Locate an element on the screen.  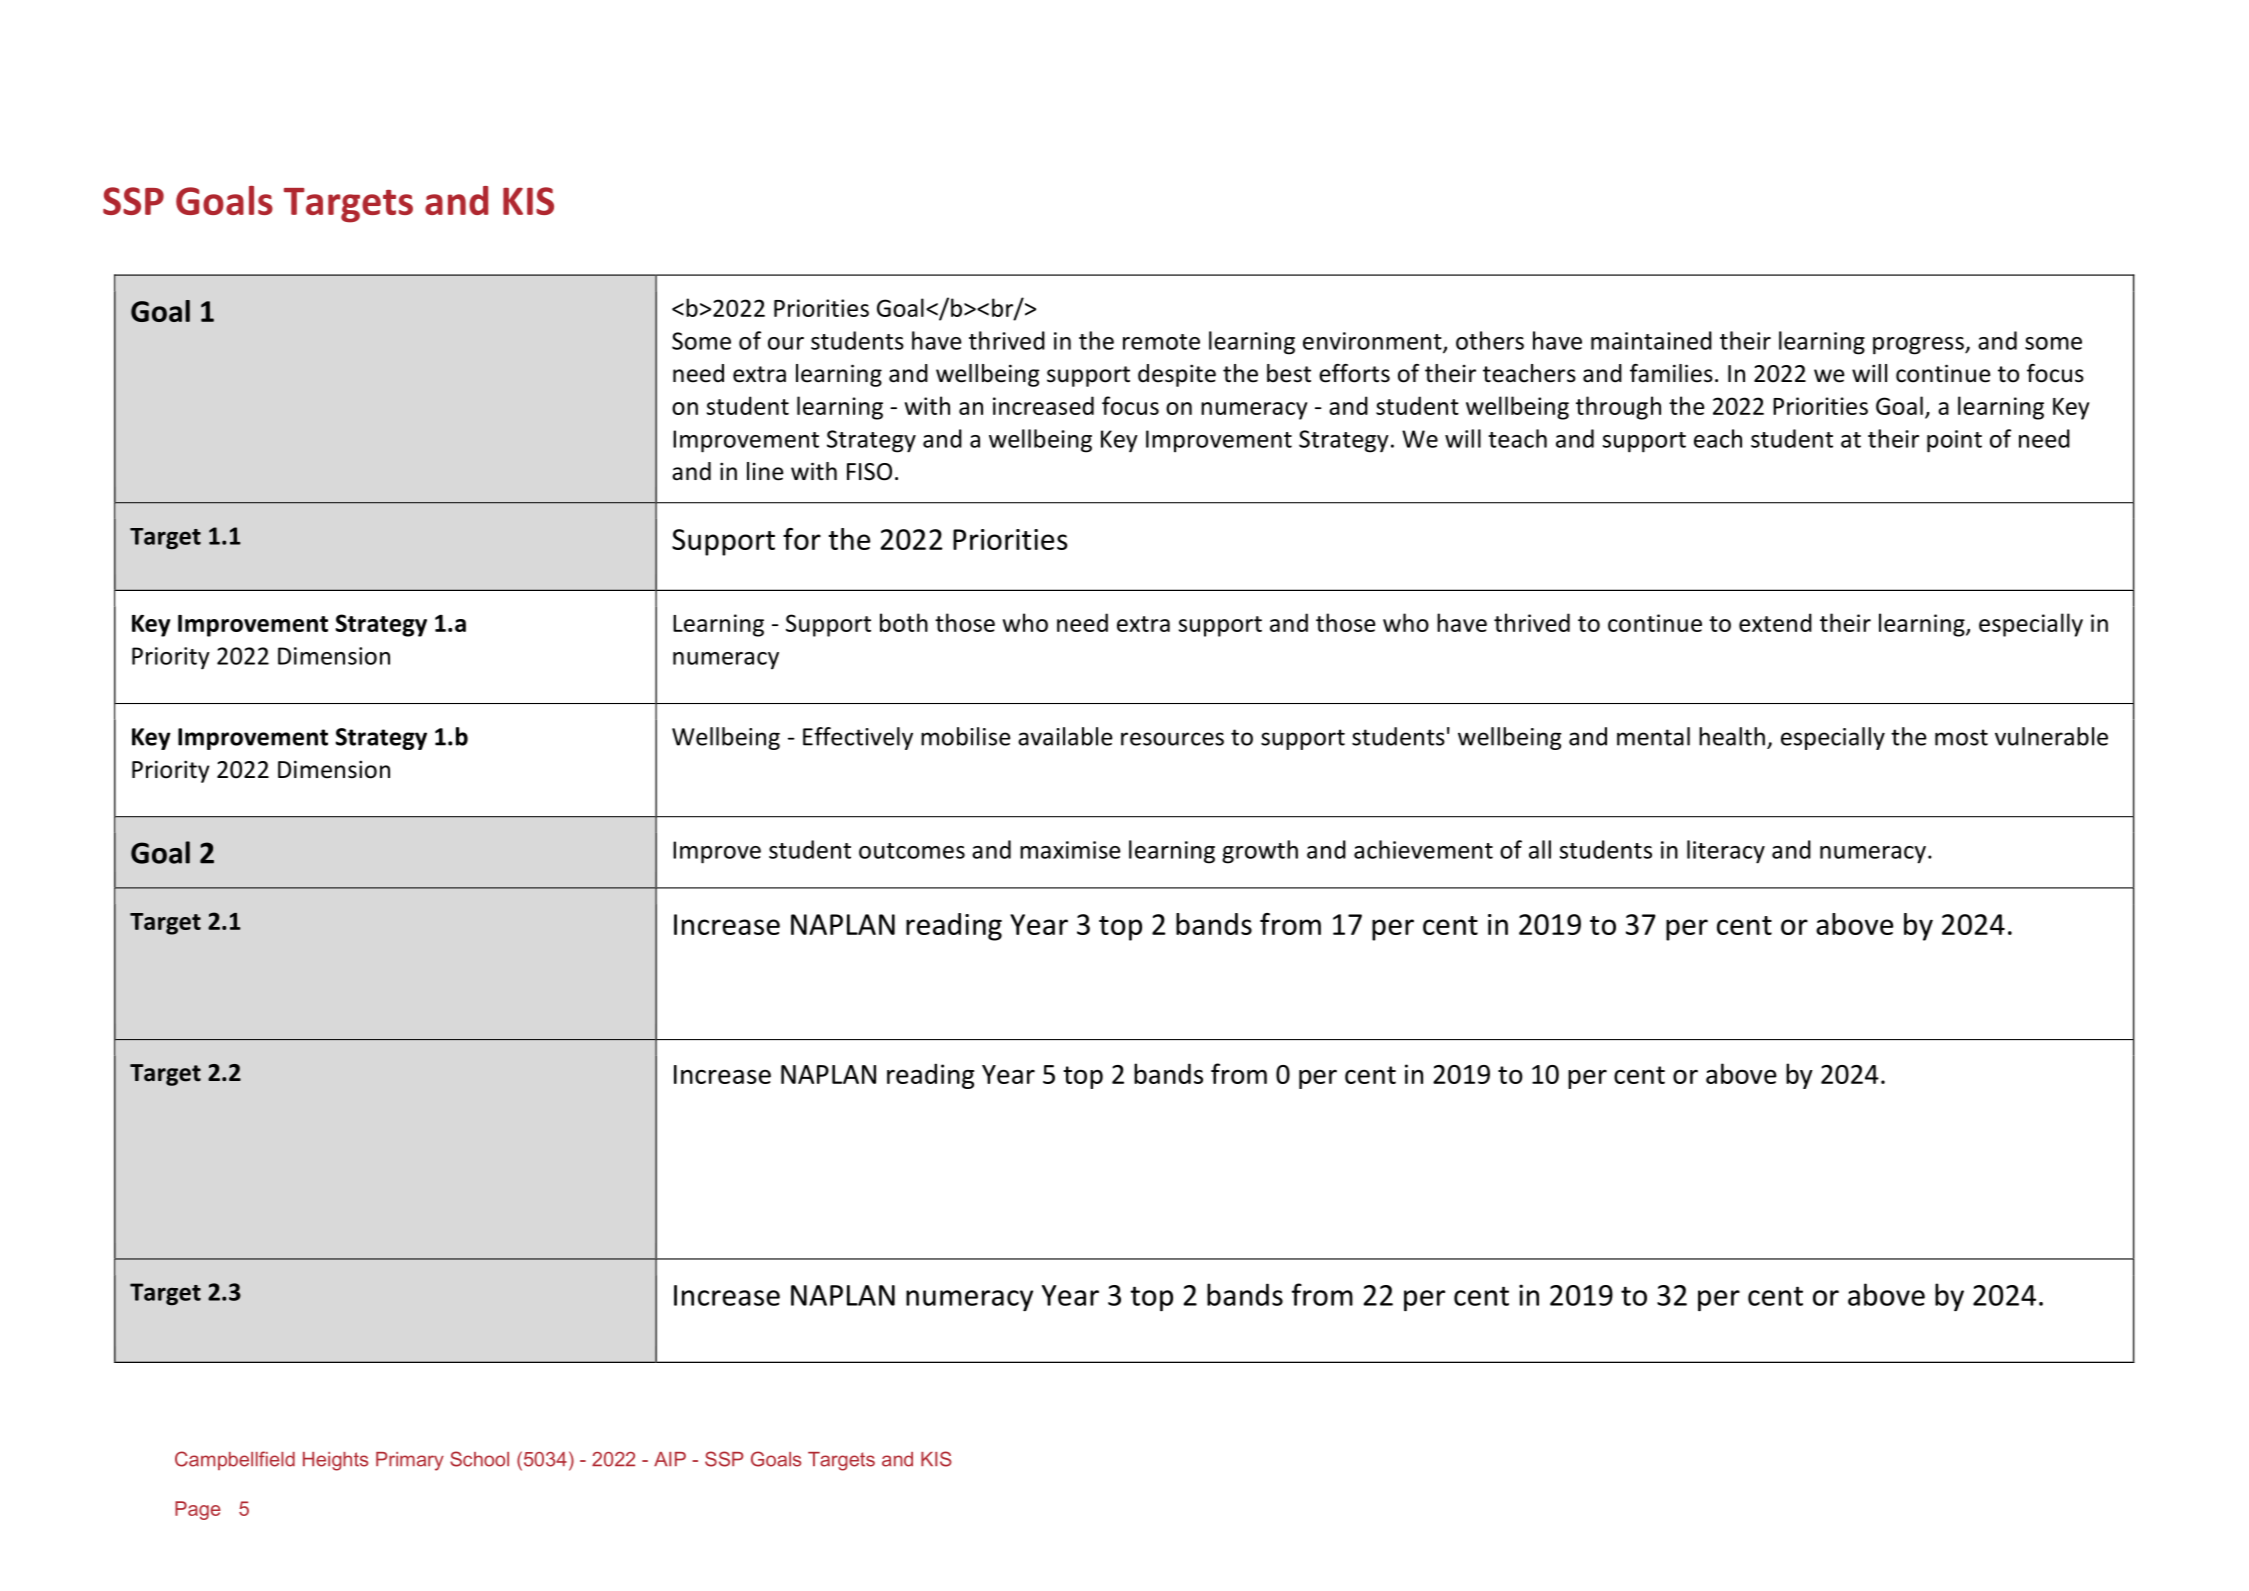
progress is located at coordinates (1919, 346).
